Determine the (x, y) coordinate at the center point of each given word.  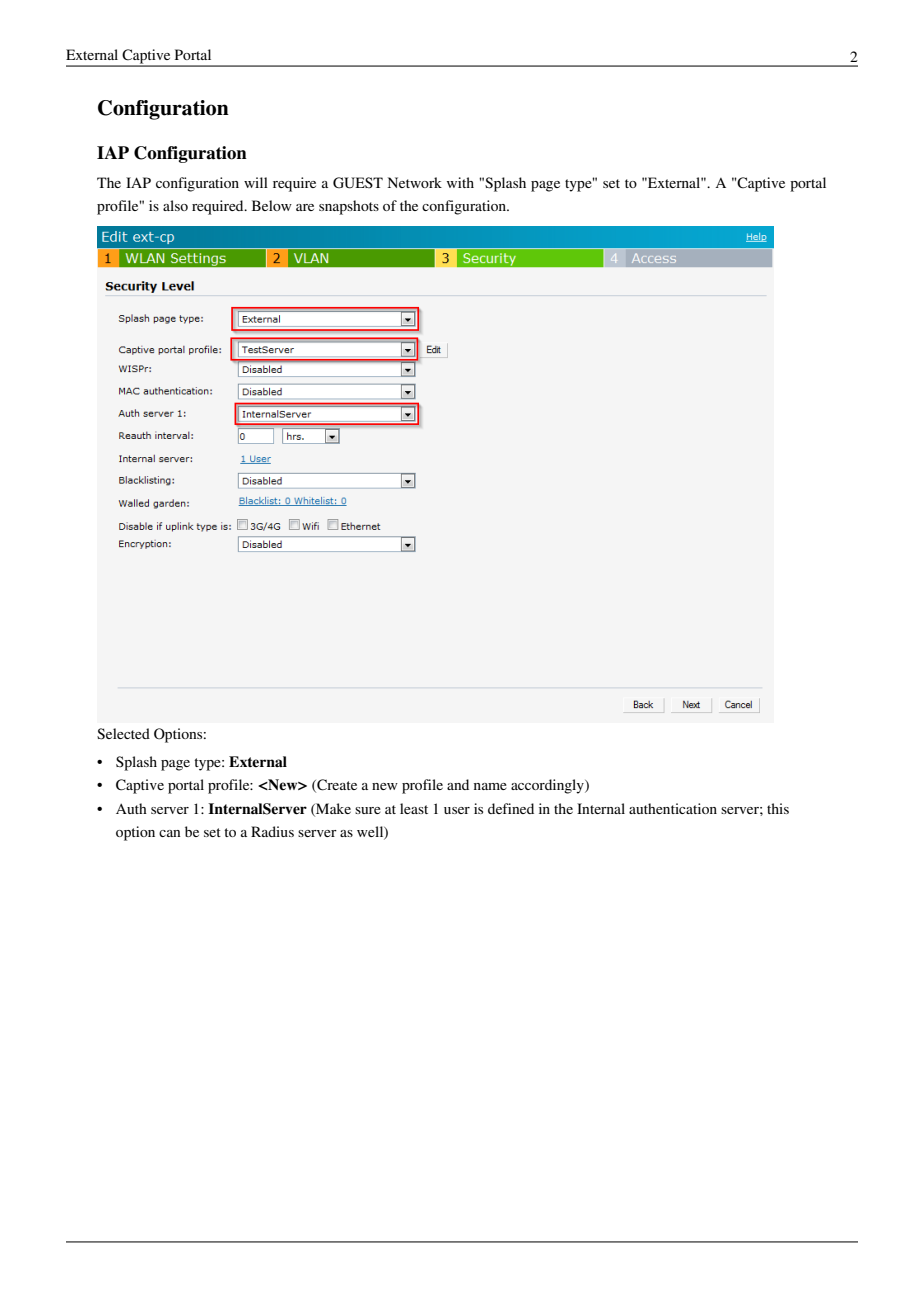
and (458, 784)
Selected (123, 734)
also (175, 205)
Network (415, 182)
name (490, 786)
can (170, 833)
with (460, 182)
